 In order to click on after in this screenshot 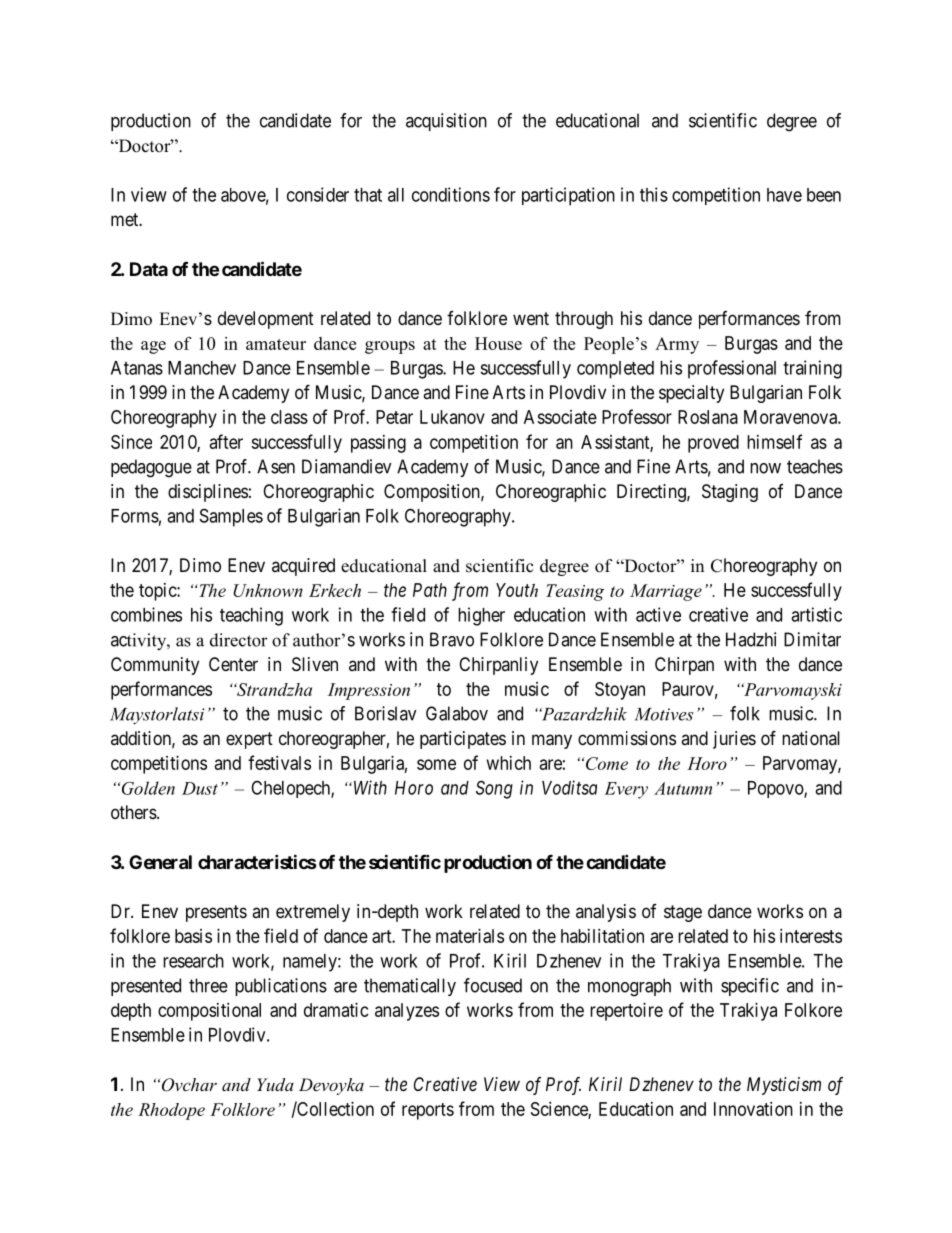, I will do `click(226, 441)`.
